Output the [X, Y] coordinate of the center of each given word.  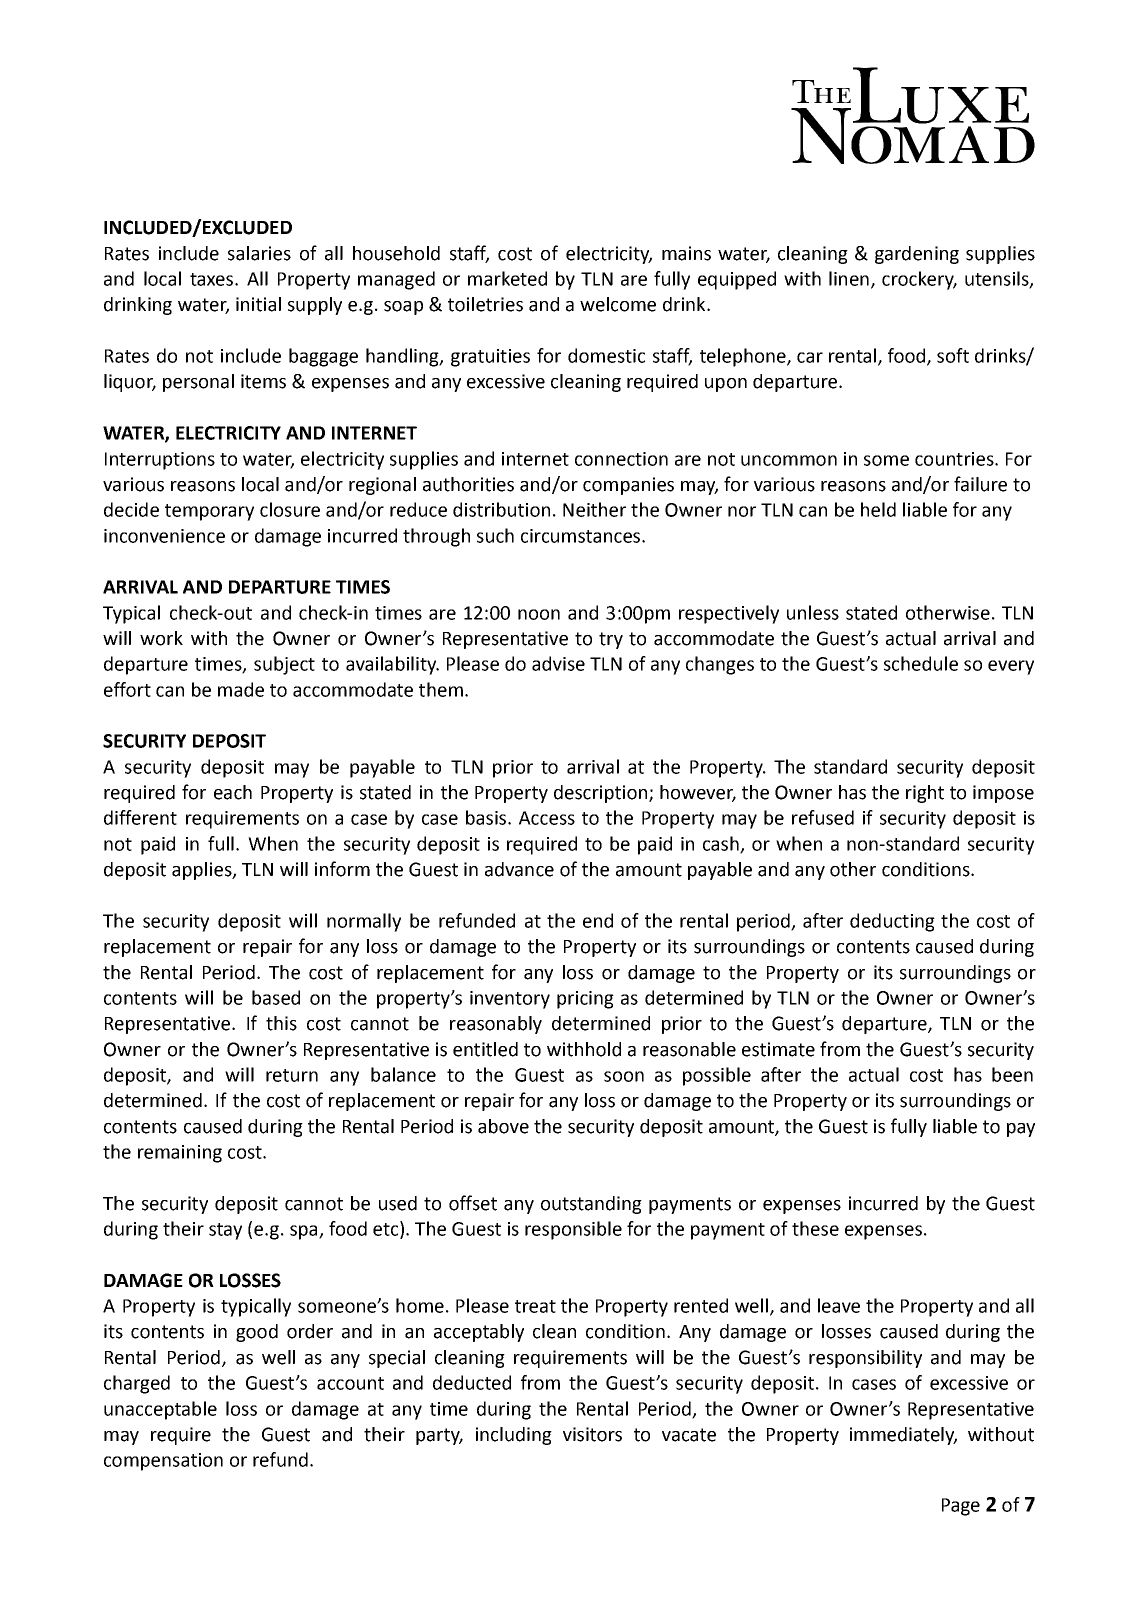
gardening [917, 255]
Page [961, 1507]
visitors [592, 1434]
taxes [211, 279]
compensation [163, 1462]
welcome [618, 304]
